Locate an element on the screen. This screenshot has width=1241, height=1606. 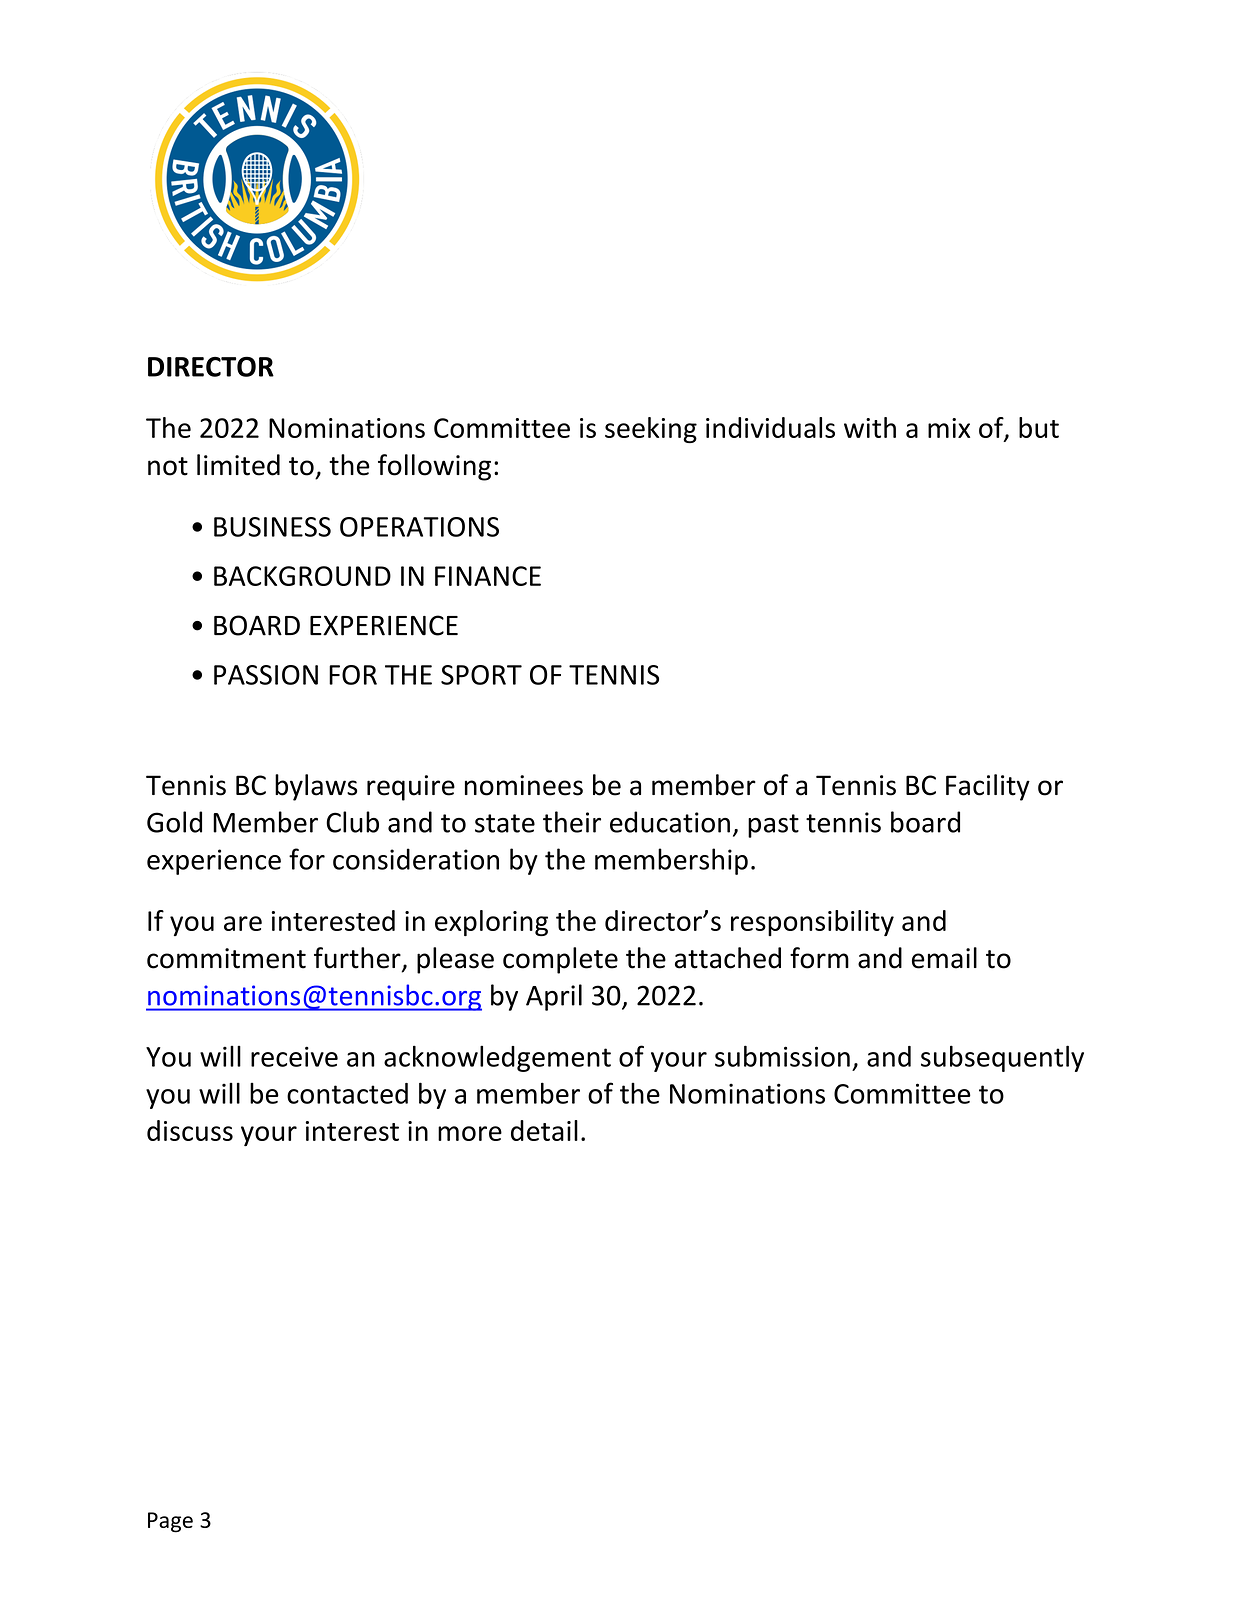
their is located at coordinates (572, 822).
